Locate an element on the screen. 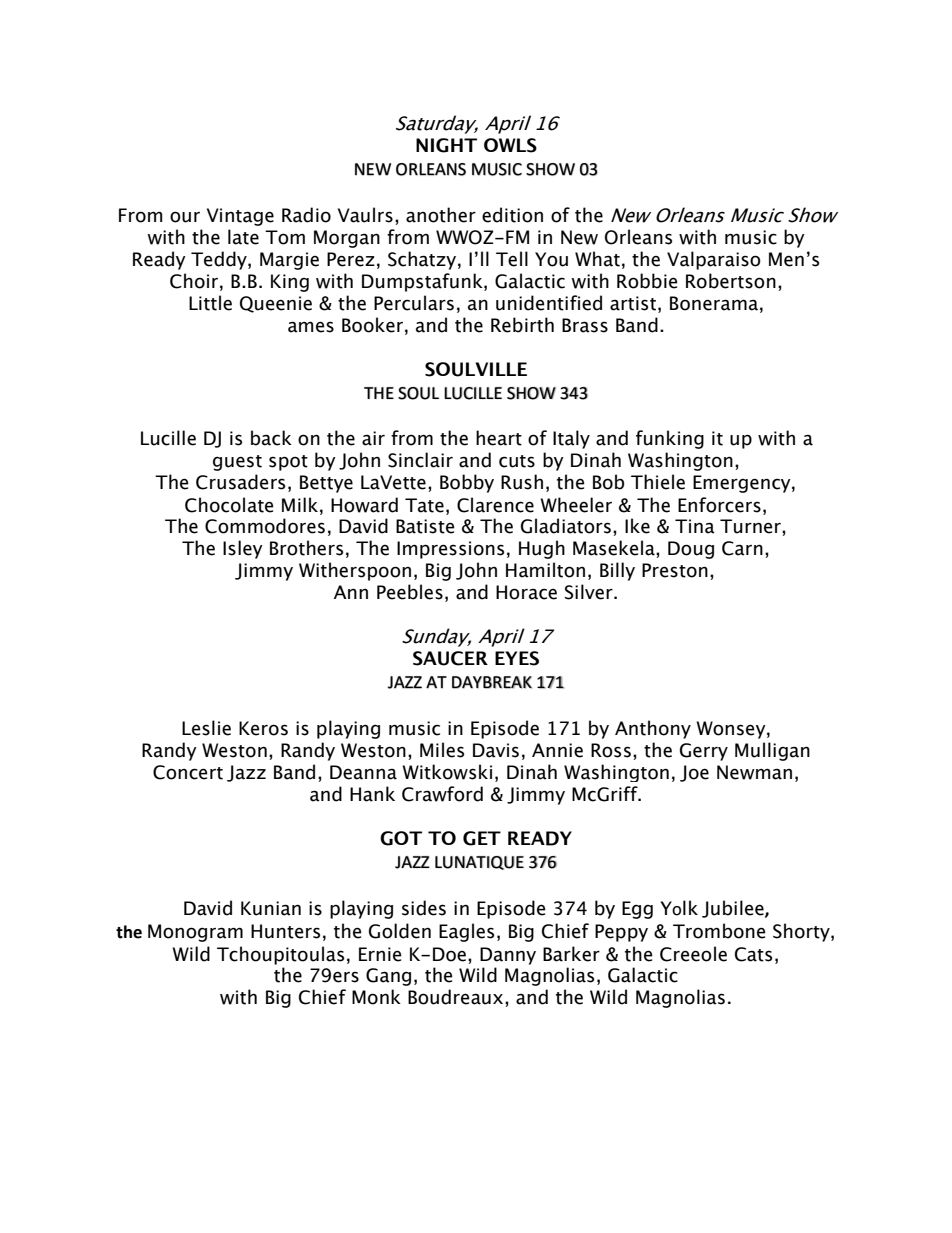  Isley is located at coordinates (243, 549).
